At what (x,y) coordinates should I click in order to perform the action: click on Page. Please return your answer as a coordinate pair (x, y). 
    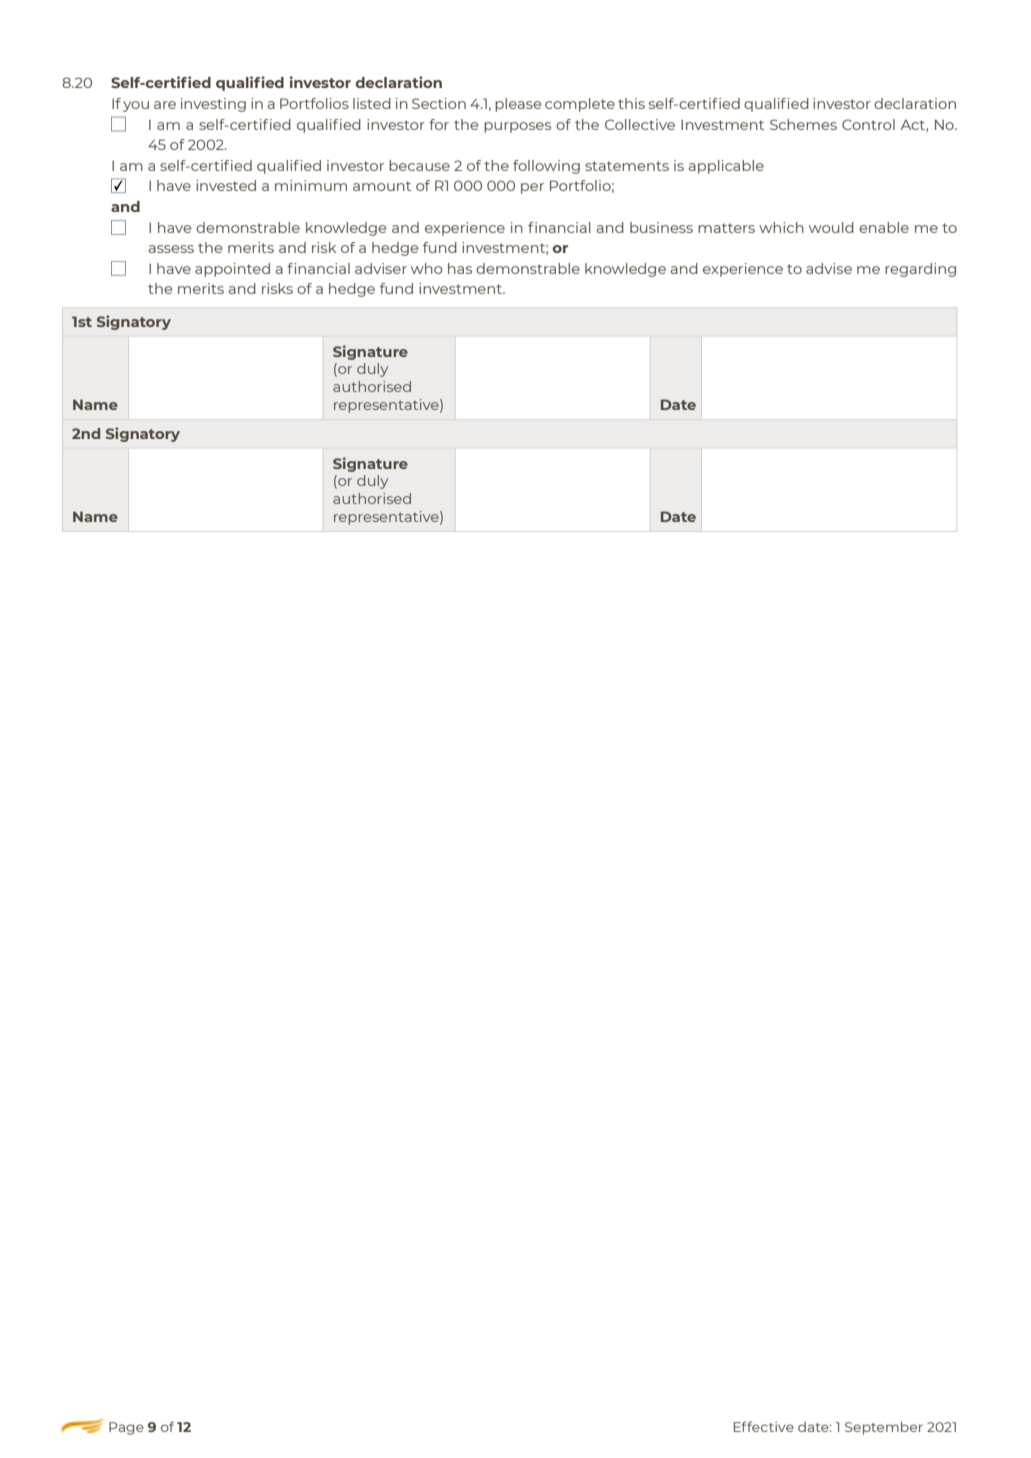
    Looking at the image, I should click on (126, 1428).
